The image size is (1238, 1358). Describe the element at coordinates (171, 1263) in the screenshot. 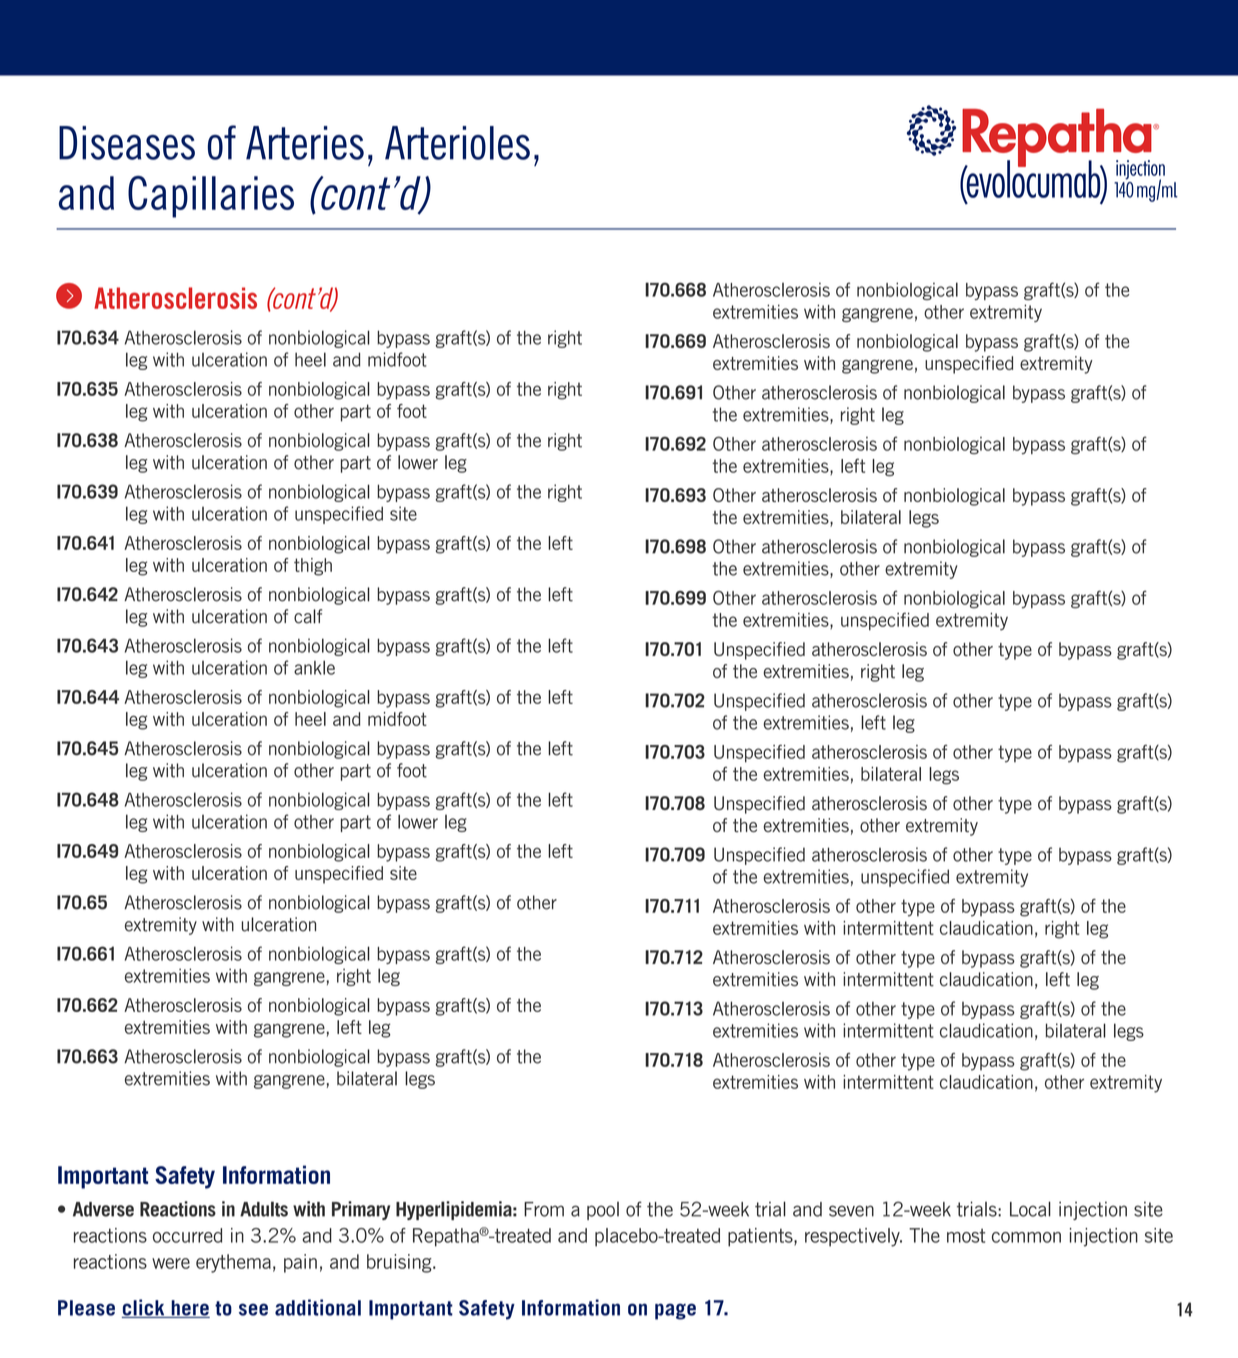

I see `were` at that location.
